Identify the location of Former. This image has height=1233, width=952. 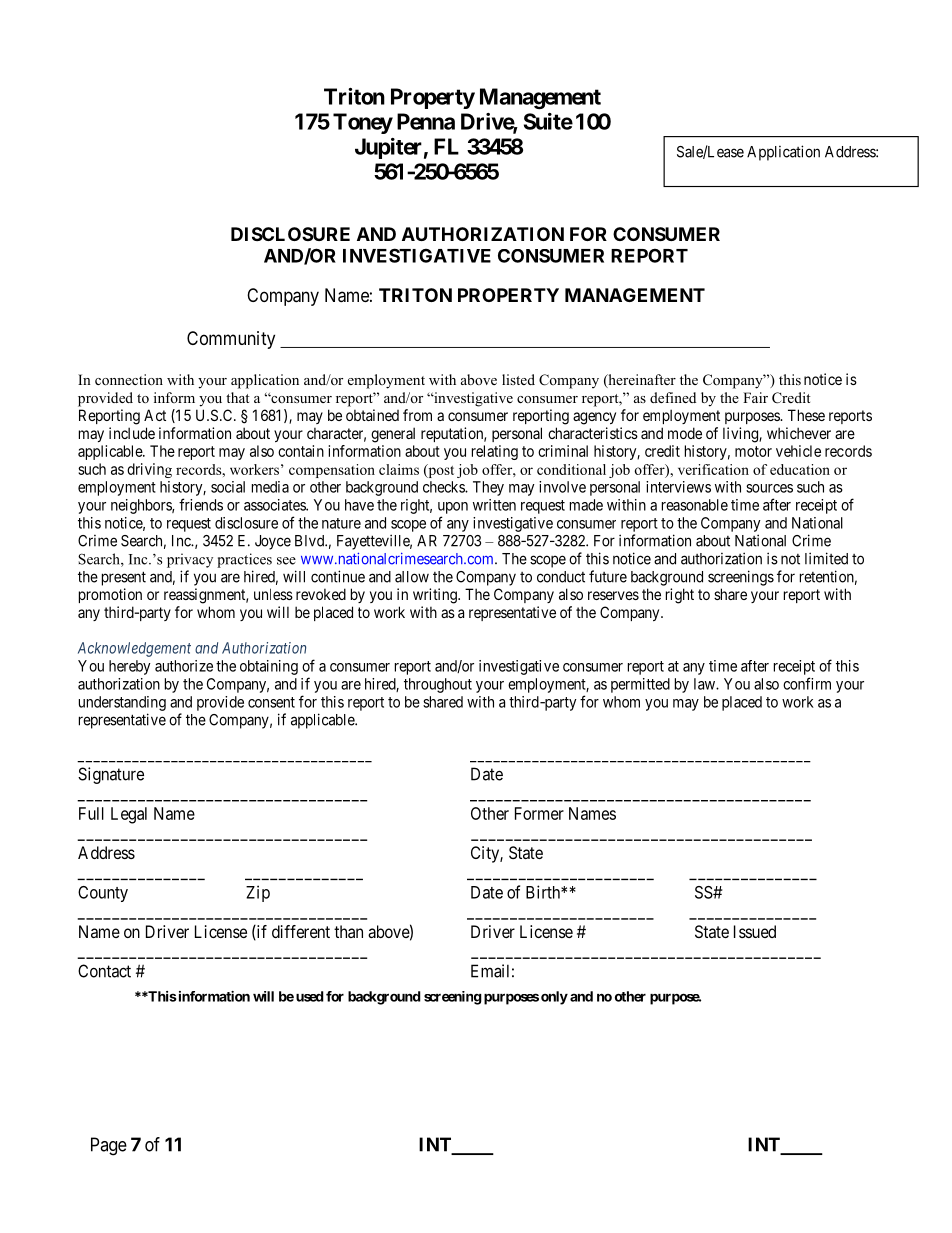
(539, 813).
